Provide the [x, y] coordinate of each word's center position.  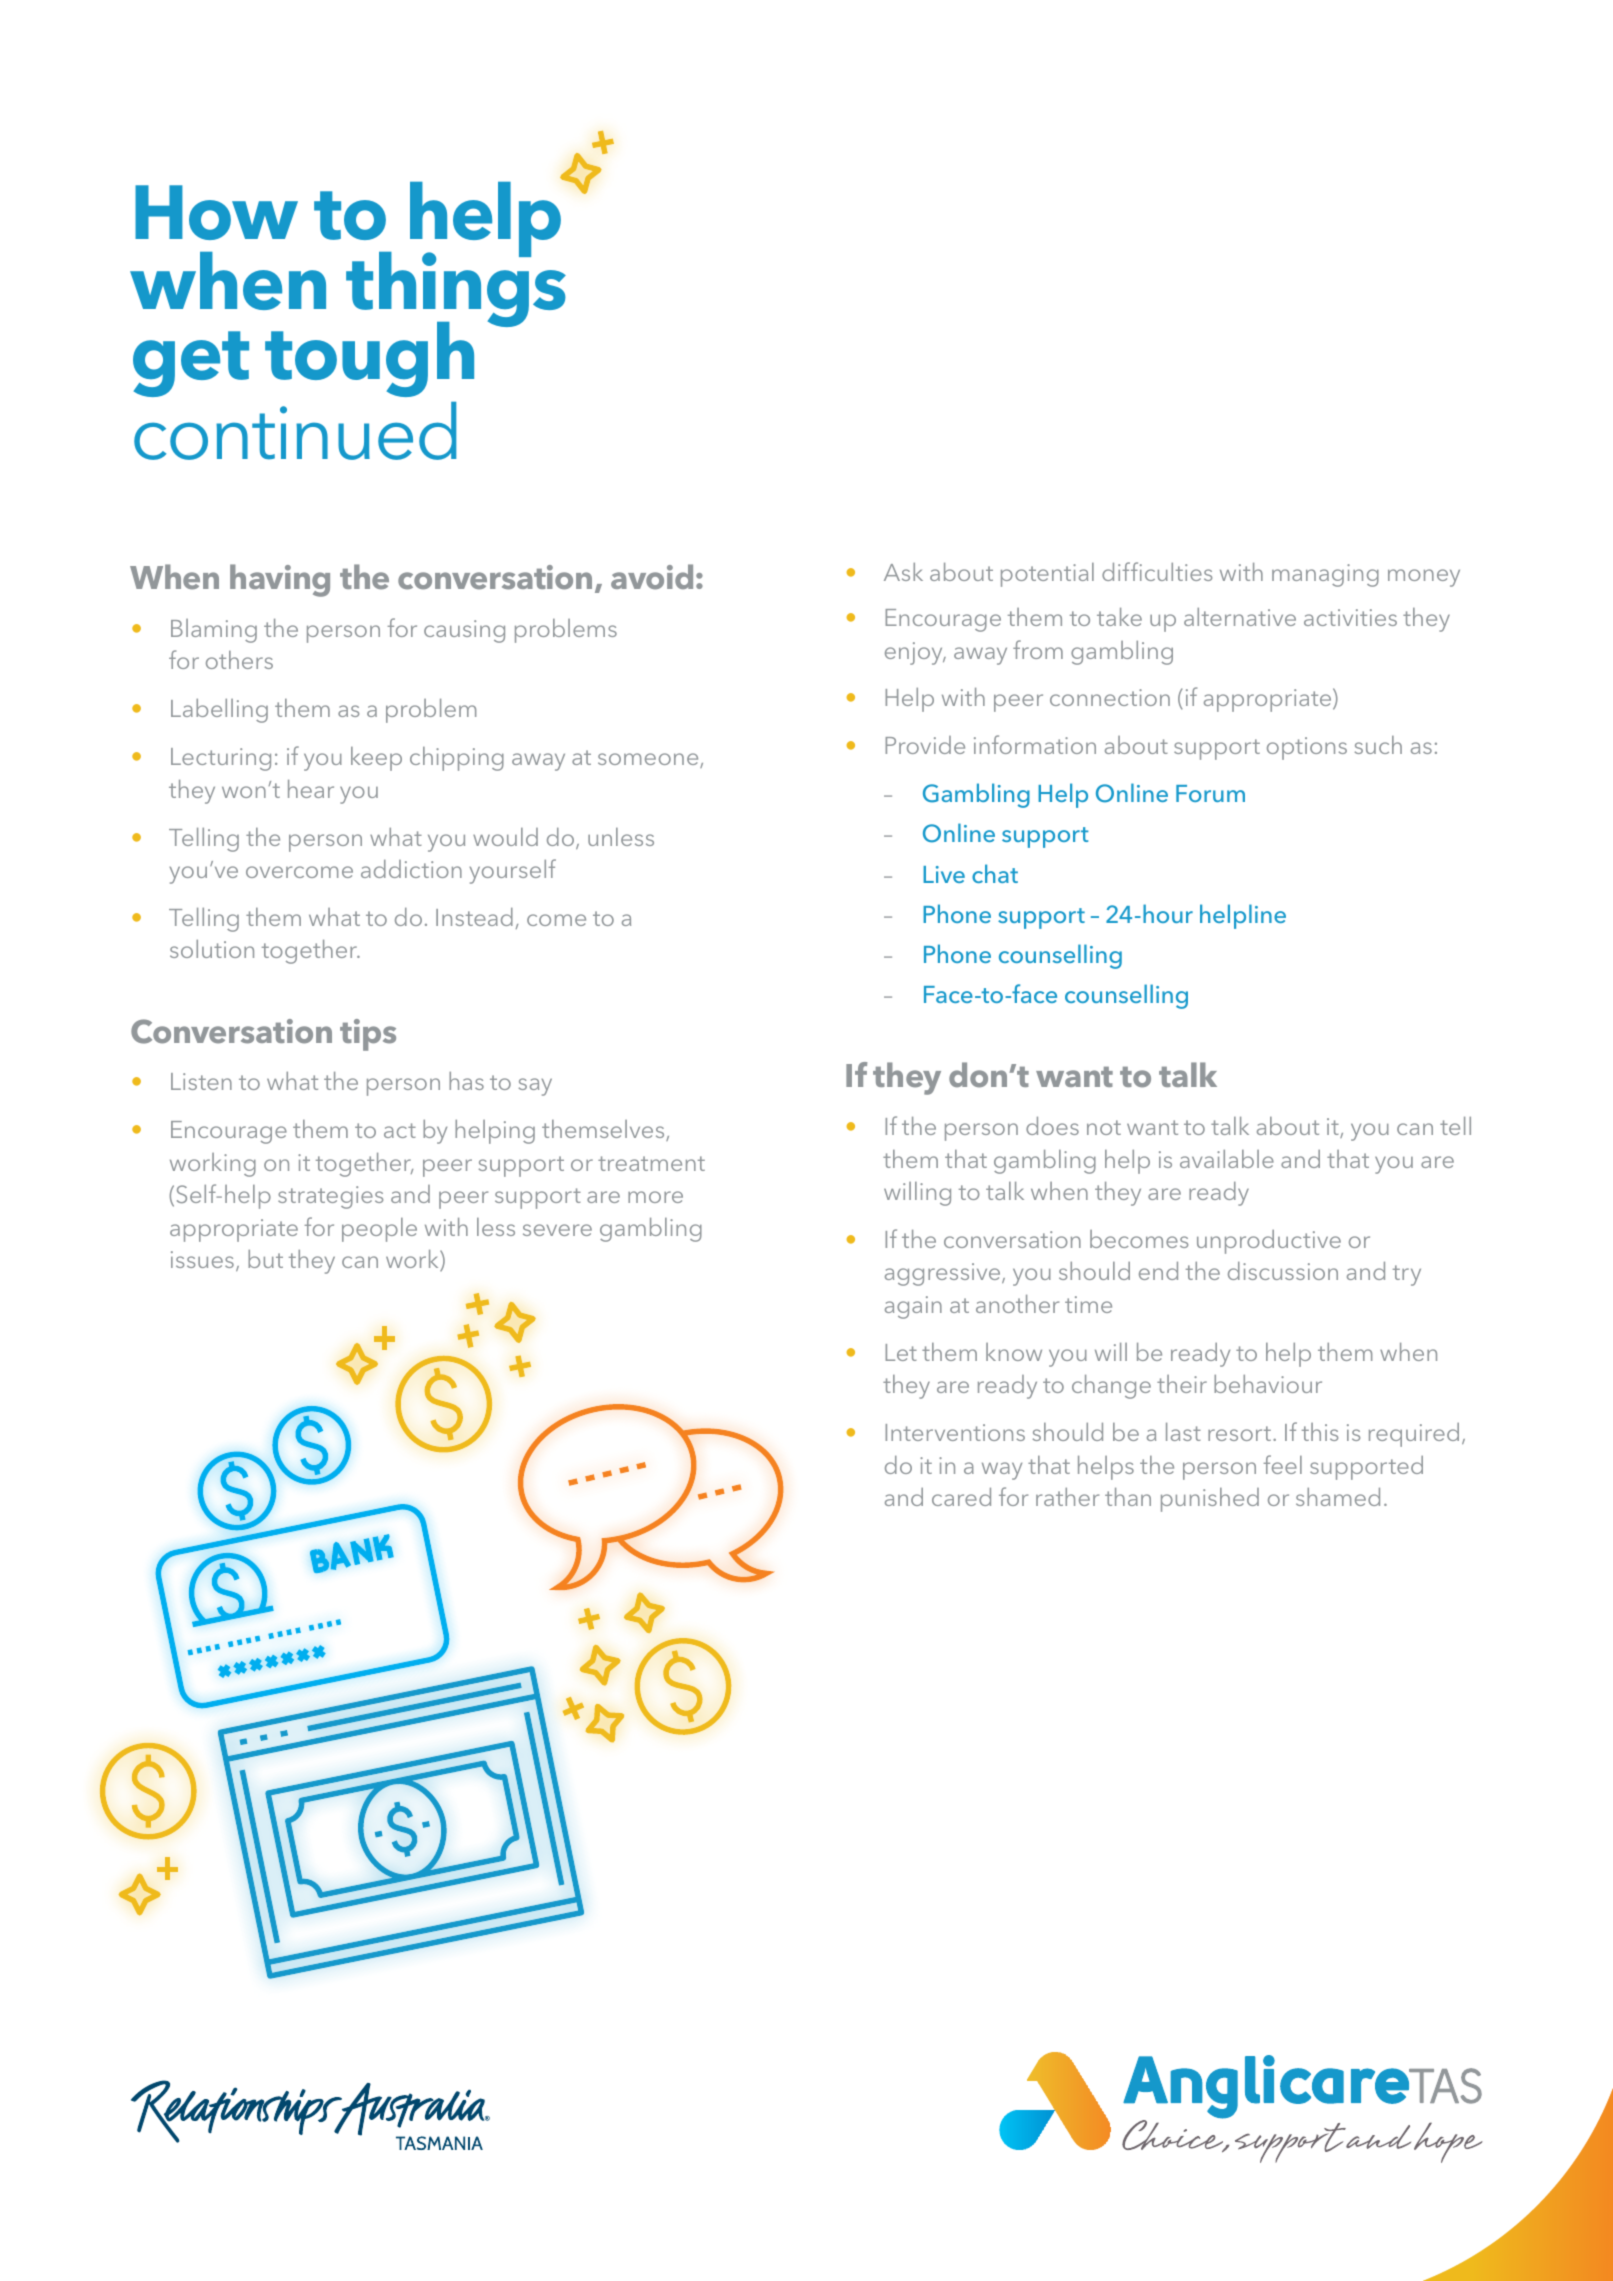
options [1307, 748]
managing [1325, 575]
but [265, 1259]
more [655, 1197]
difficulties [1157, 571]
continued [295, 431]
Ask [903, 572]
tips [368, 1035]
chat [995, 873]
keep [376, 759]
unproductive [1269, 1242]
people [379, 1230]
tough [369, 359]
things [456, 290]
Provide [925, 745]
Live [944, 874]
